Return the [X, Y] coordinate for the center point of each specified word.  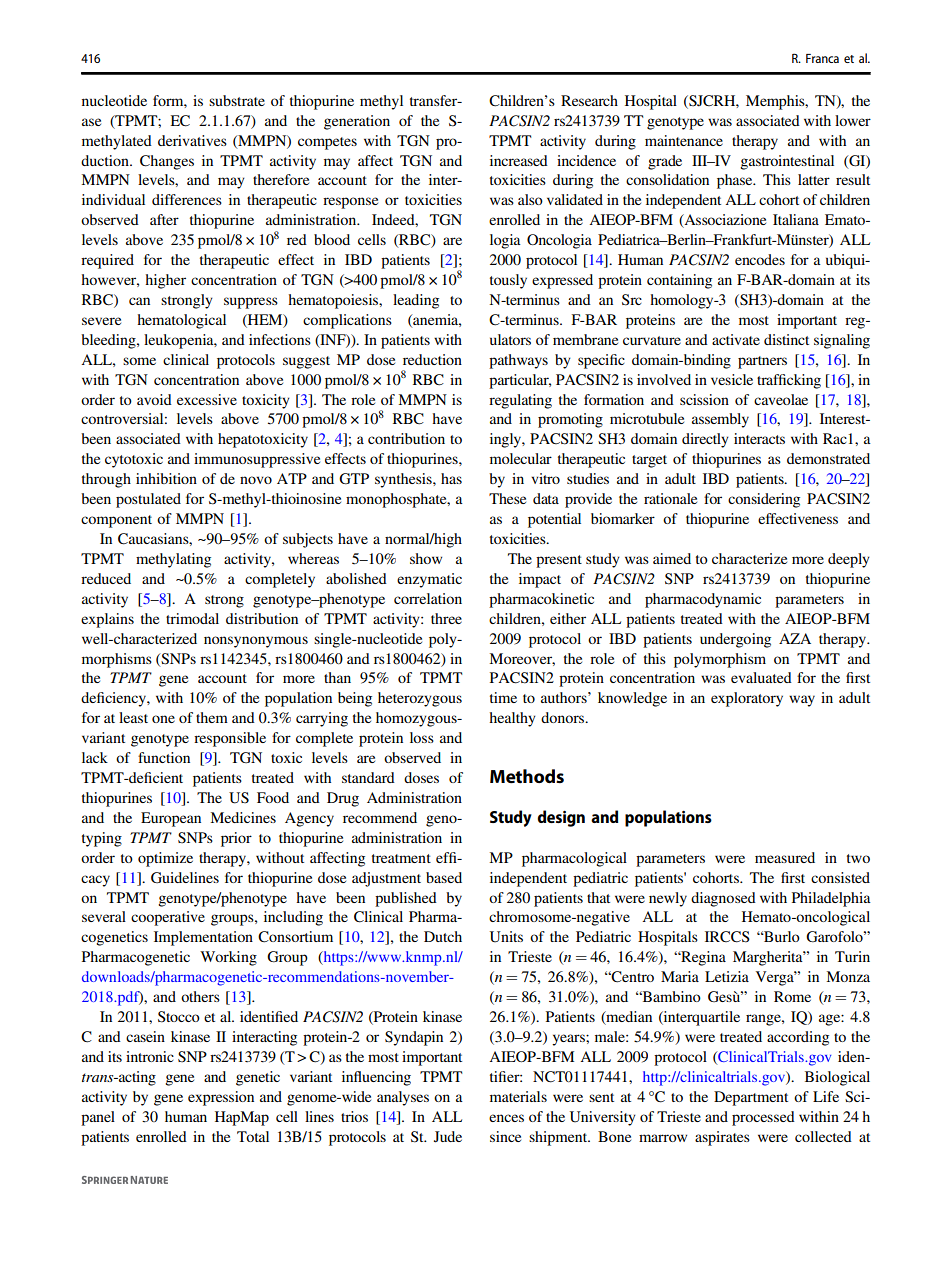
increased [519, 160]
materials [518, 1096]
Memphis [776, 102]
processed [763, 1118]
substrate [237, 100]
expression [221, 1098]
